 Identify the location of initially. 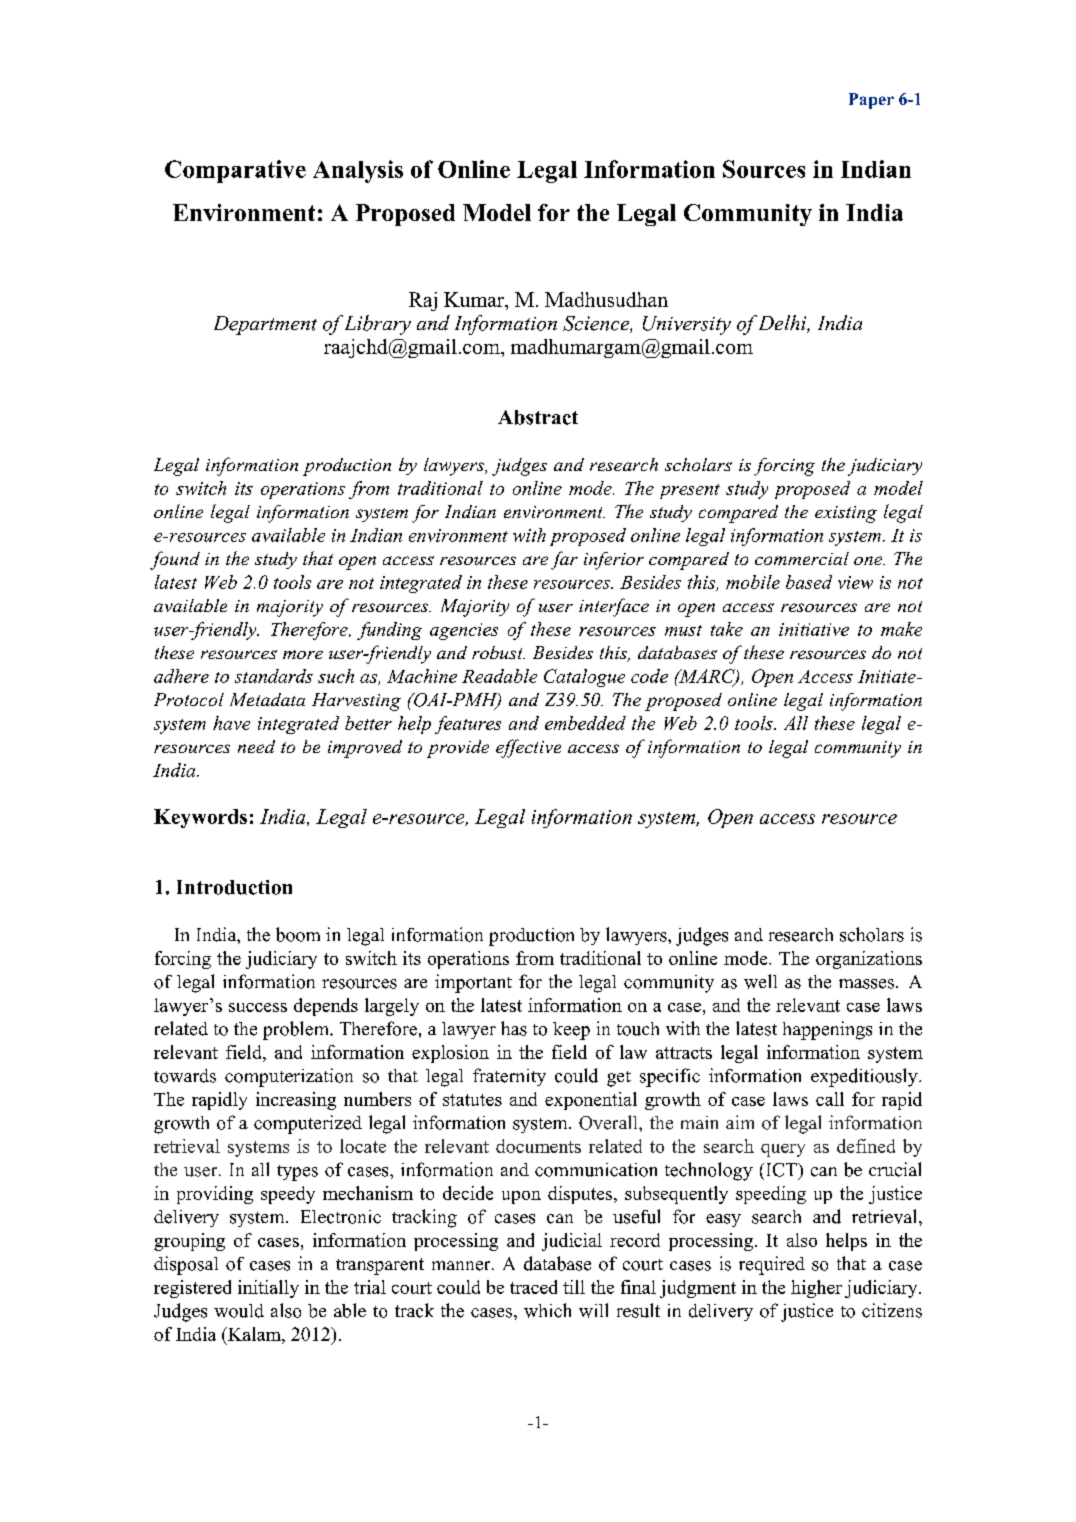
(268, 1289).
